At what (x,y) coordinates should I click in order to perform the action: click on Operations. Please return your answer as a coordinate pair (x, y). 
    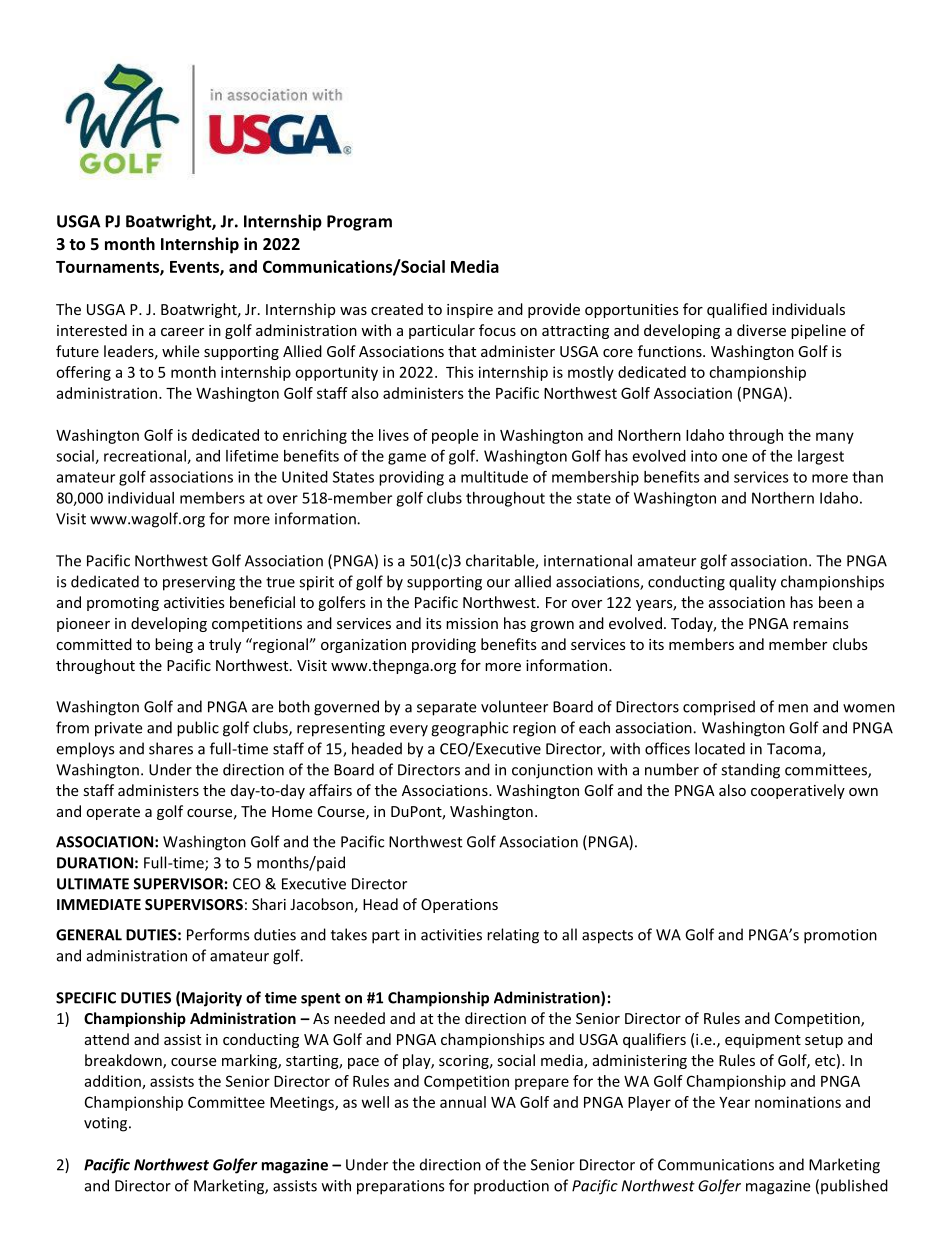
    Looking at the image, I should click on (459, 906).
